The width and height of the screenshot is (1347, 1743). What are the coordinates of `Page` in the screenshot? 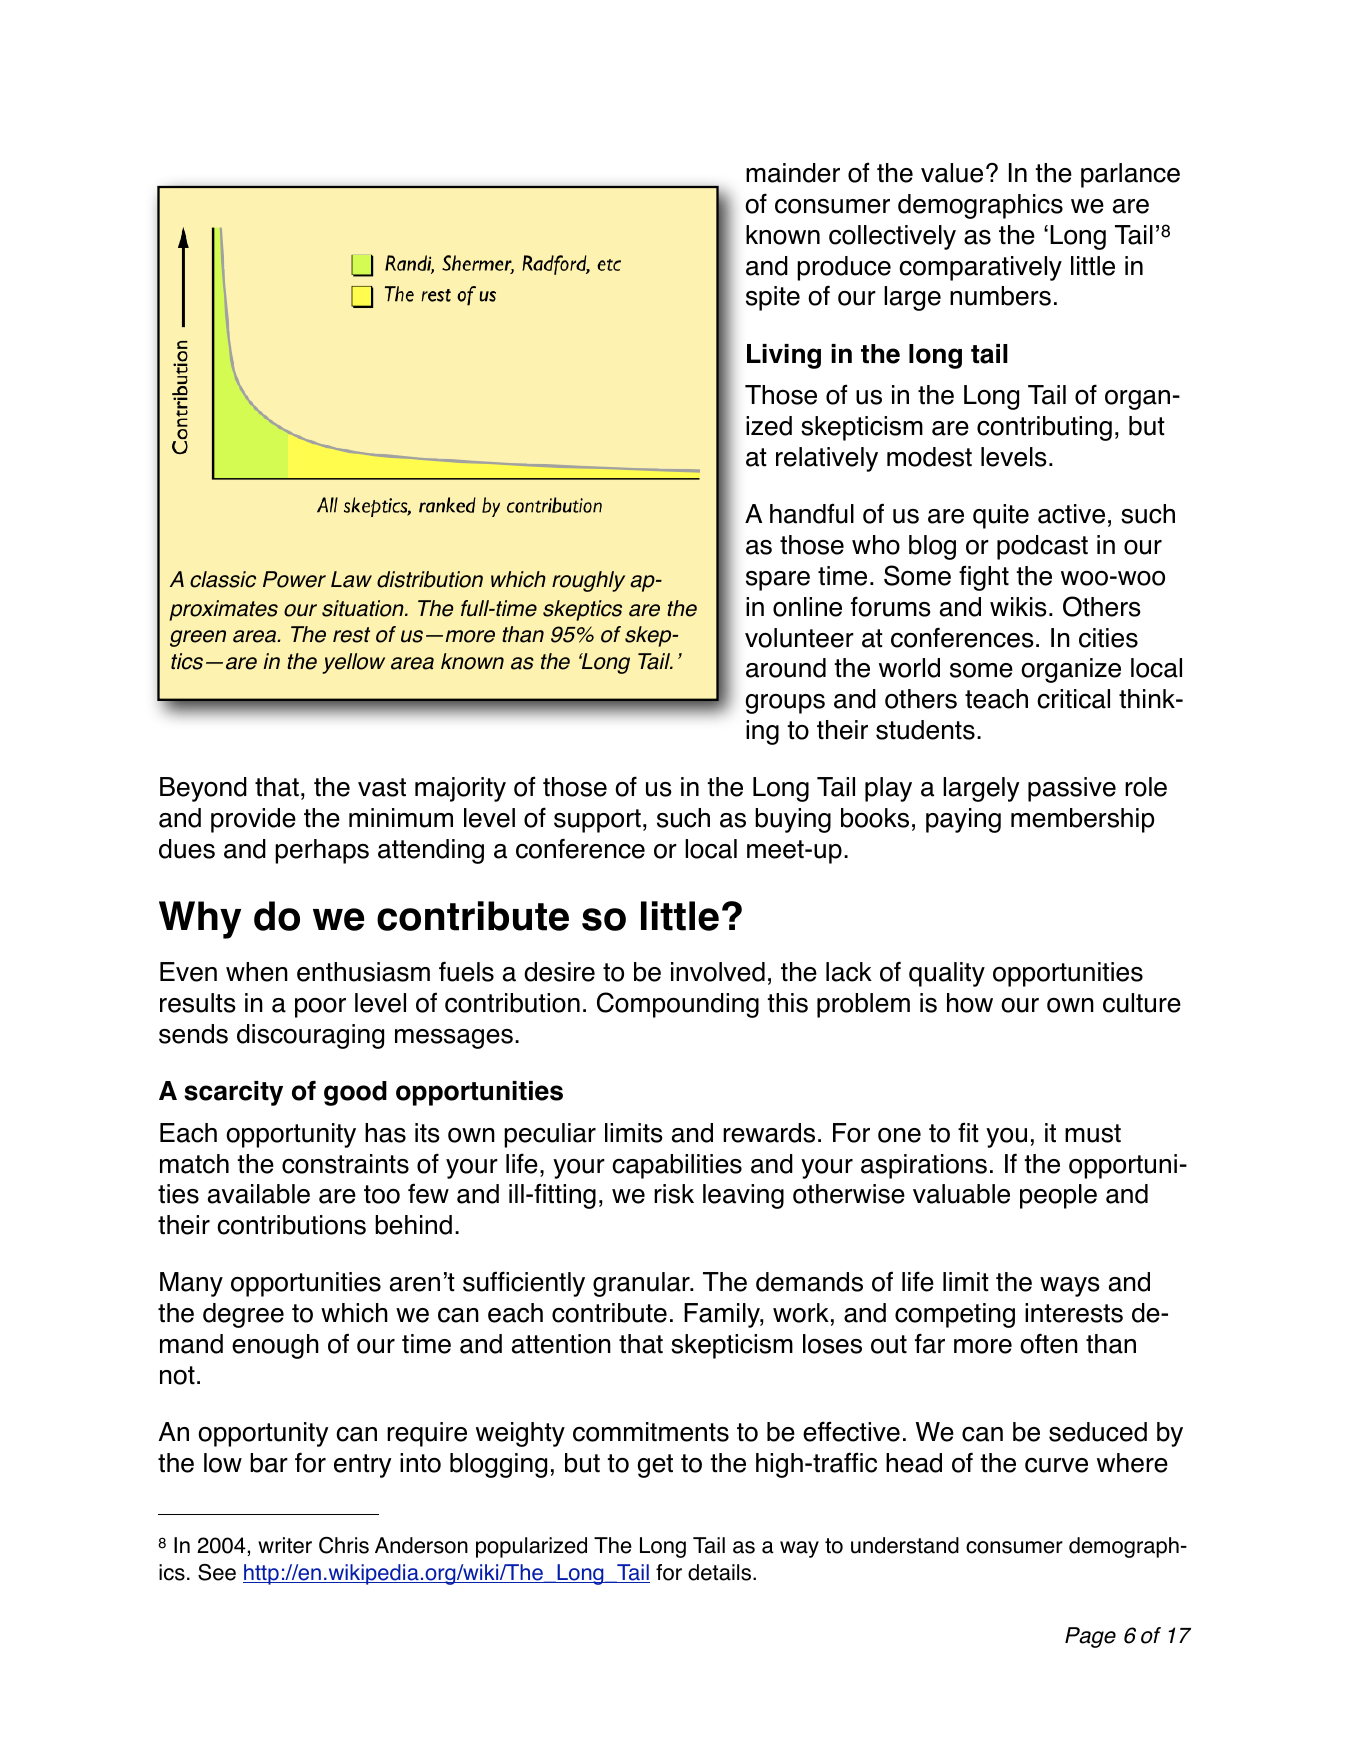 It's located at (1090, 1637).
